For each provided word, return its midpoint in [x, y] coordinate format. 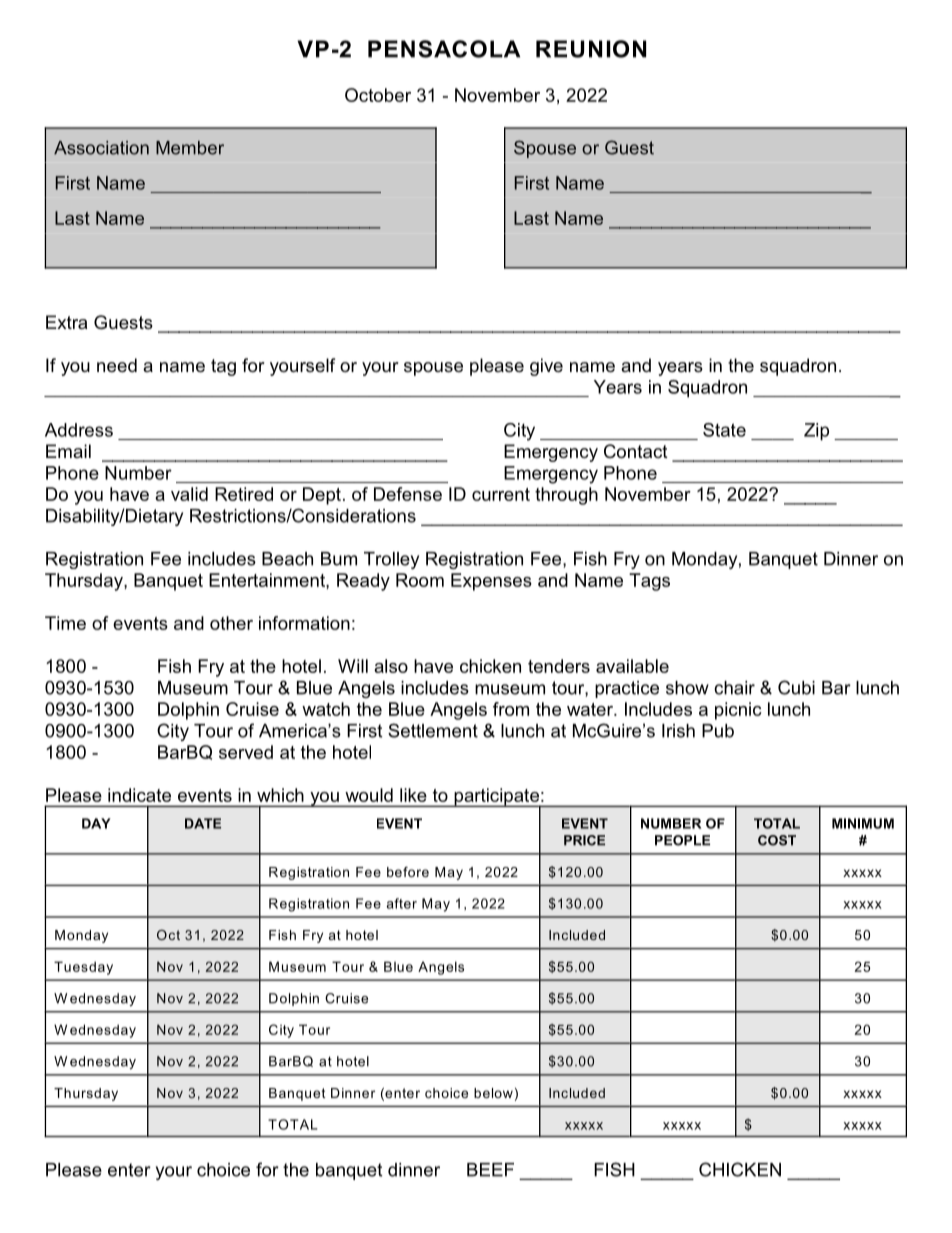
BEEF [490, 1170]
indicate [139, 795]
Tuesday [83, 968]
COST [777, 840]
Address [79, 430]
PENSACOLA [444, 49]
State [724, 430]
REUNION [591, 49]
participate [496, 798]
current [501, 494]
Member [190, 148]
